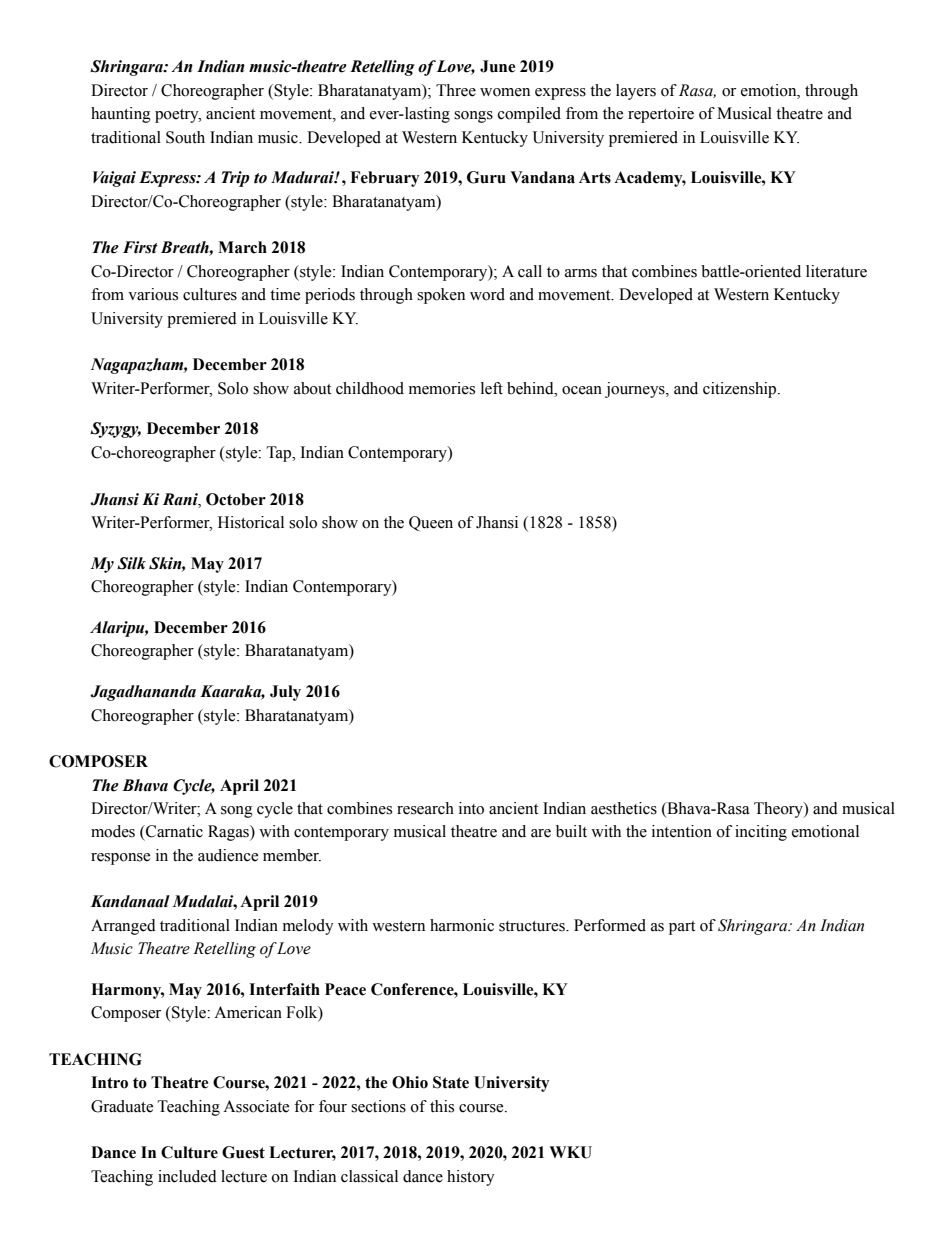 The height and width of the screenshot is (1233, 952). What do you see at coordinates (173, 831) in the screenshot?
I see `Carnatic` at bounding box center [173, 831].
